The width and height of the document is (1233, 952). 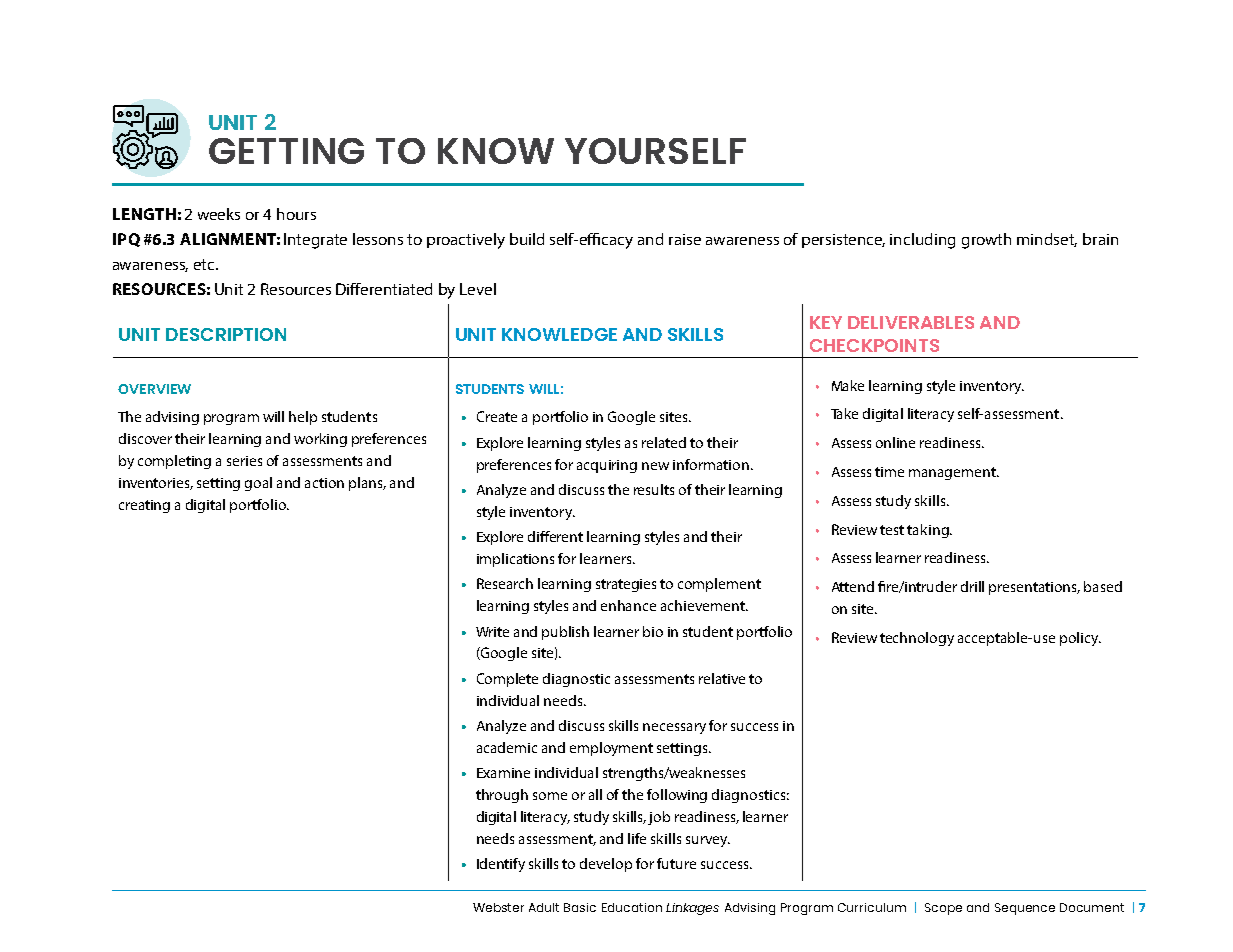 What do you see at coordinates (664, 442) in the document?
I see `related` at bounding box center [664, 442].
